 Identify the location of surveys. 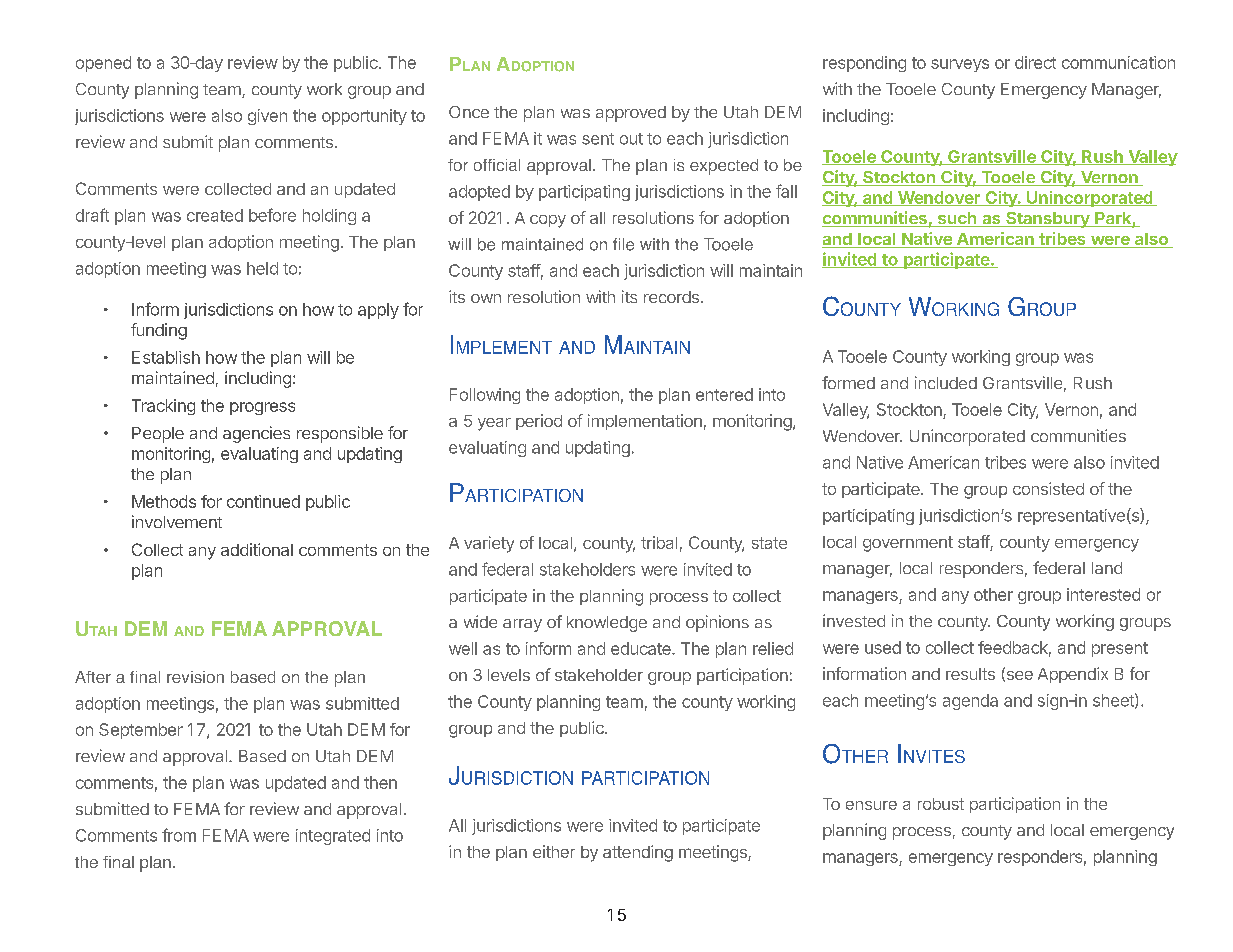
(960, 65).
